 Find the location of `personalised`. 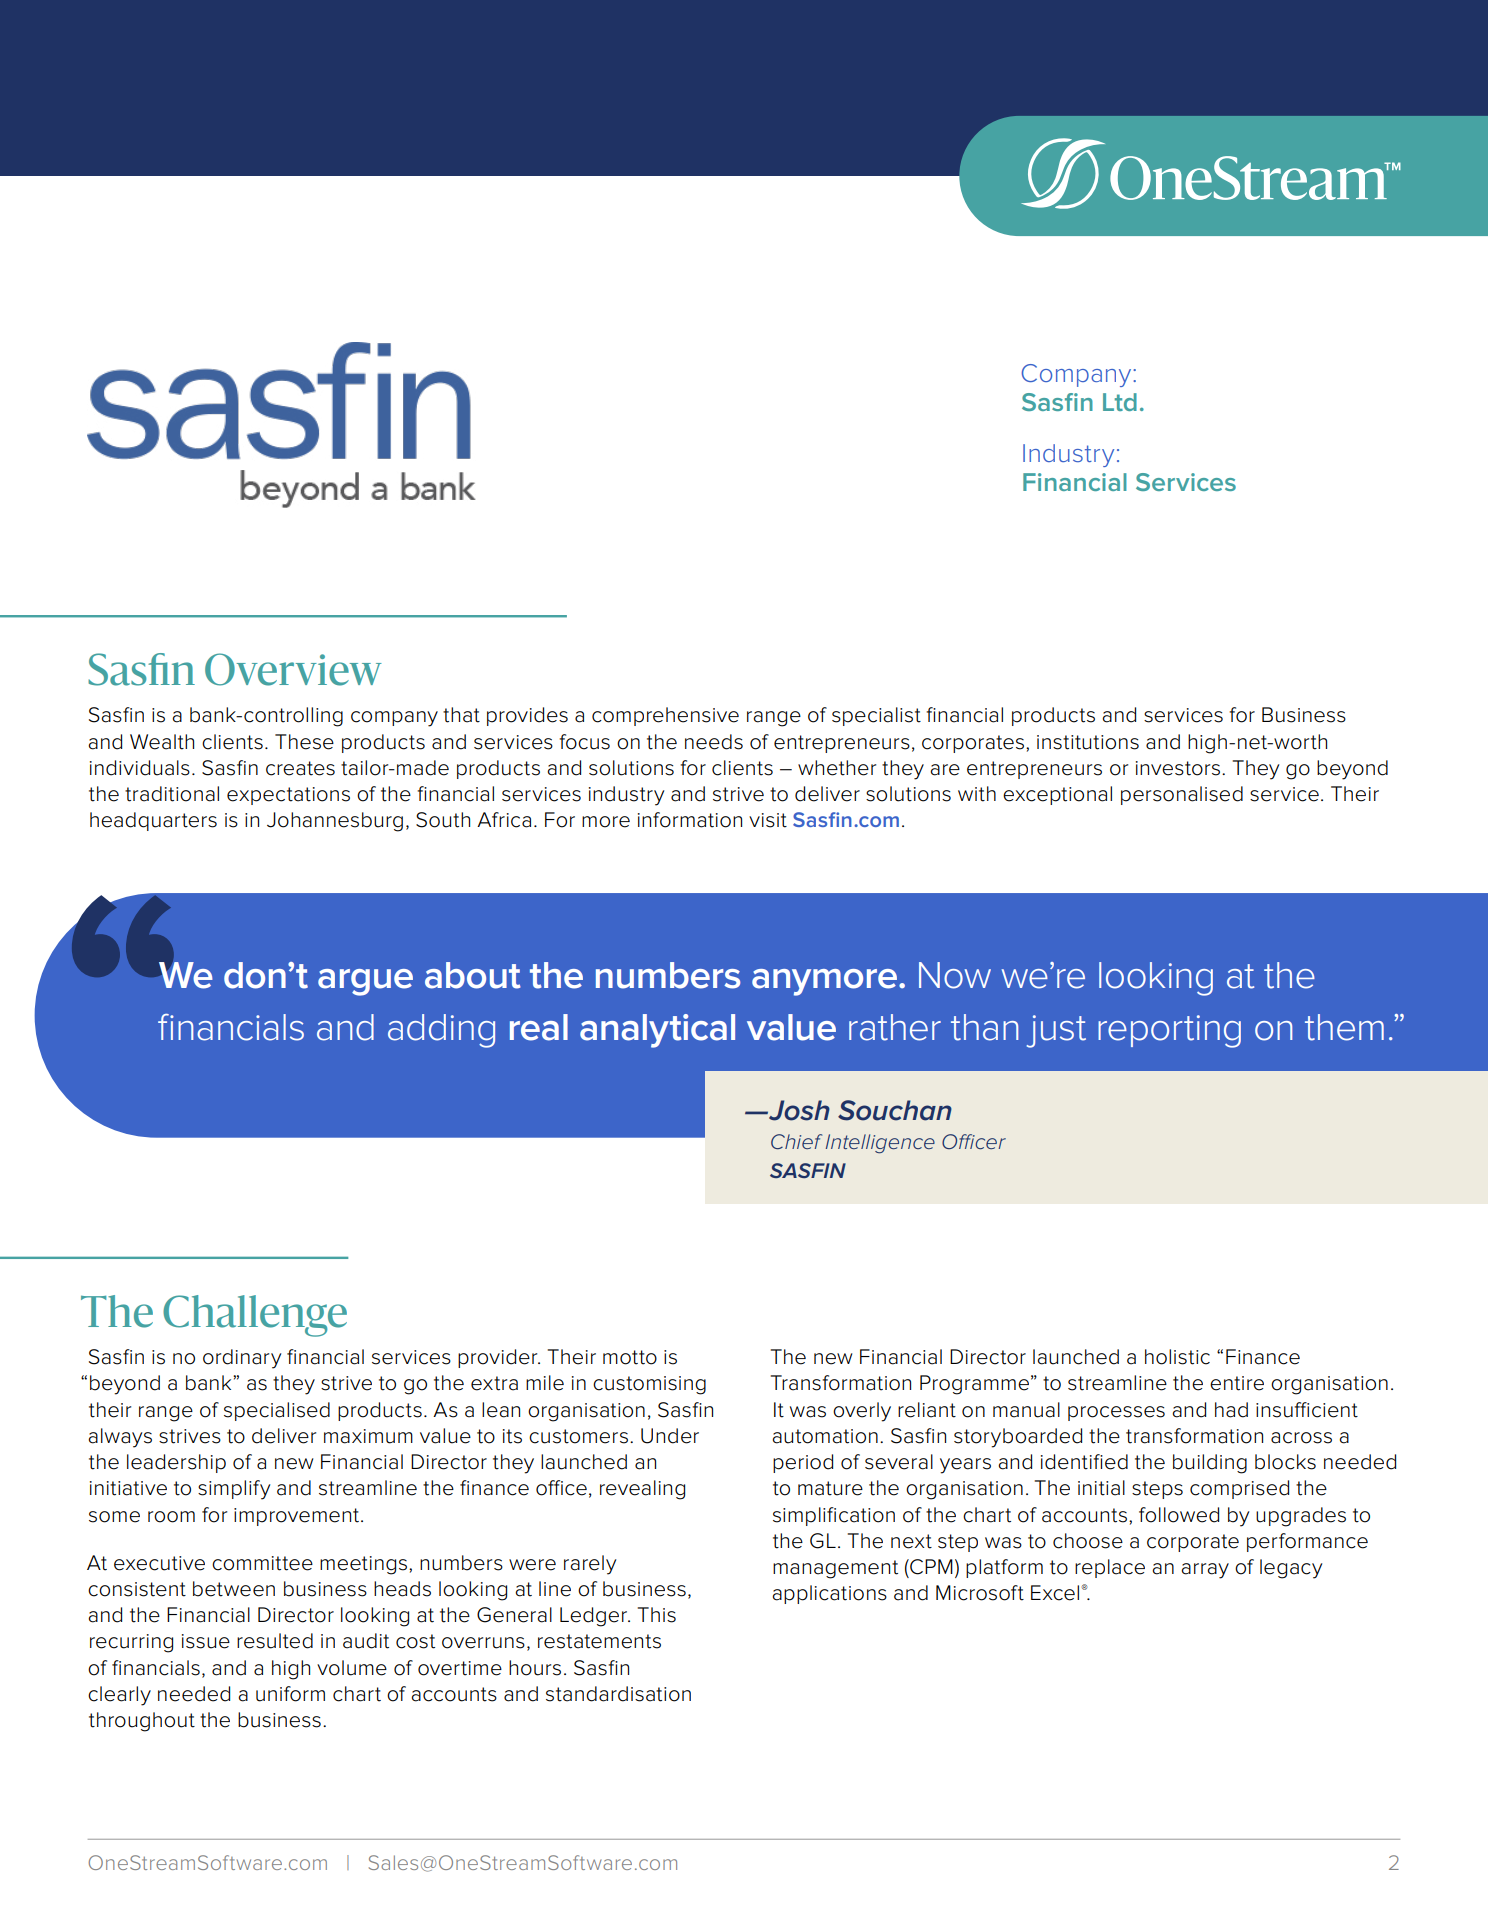

personalised is located at coordinates (1182, 795).
